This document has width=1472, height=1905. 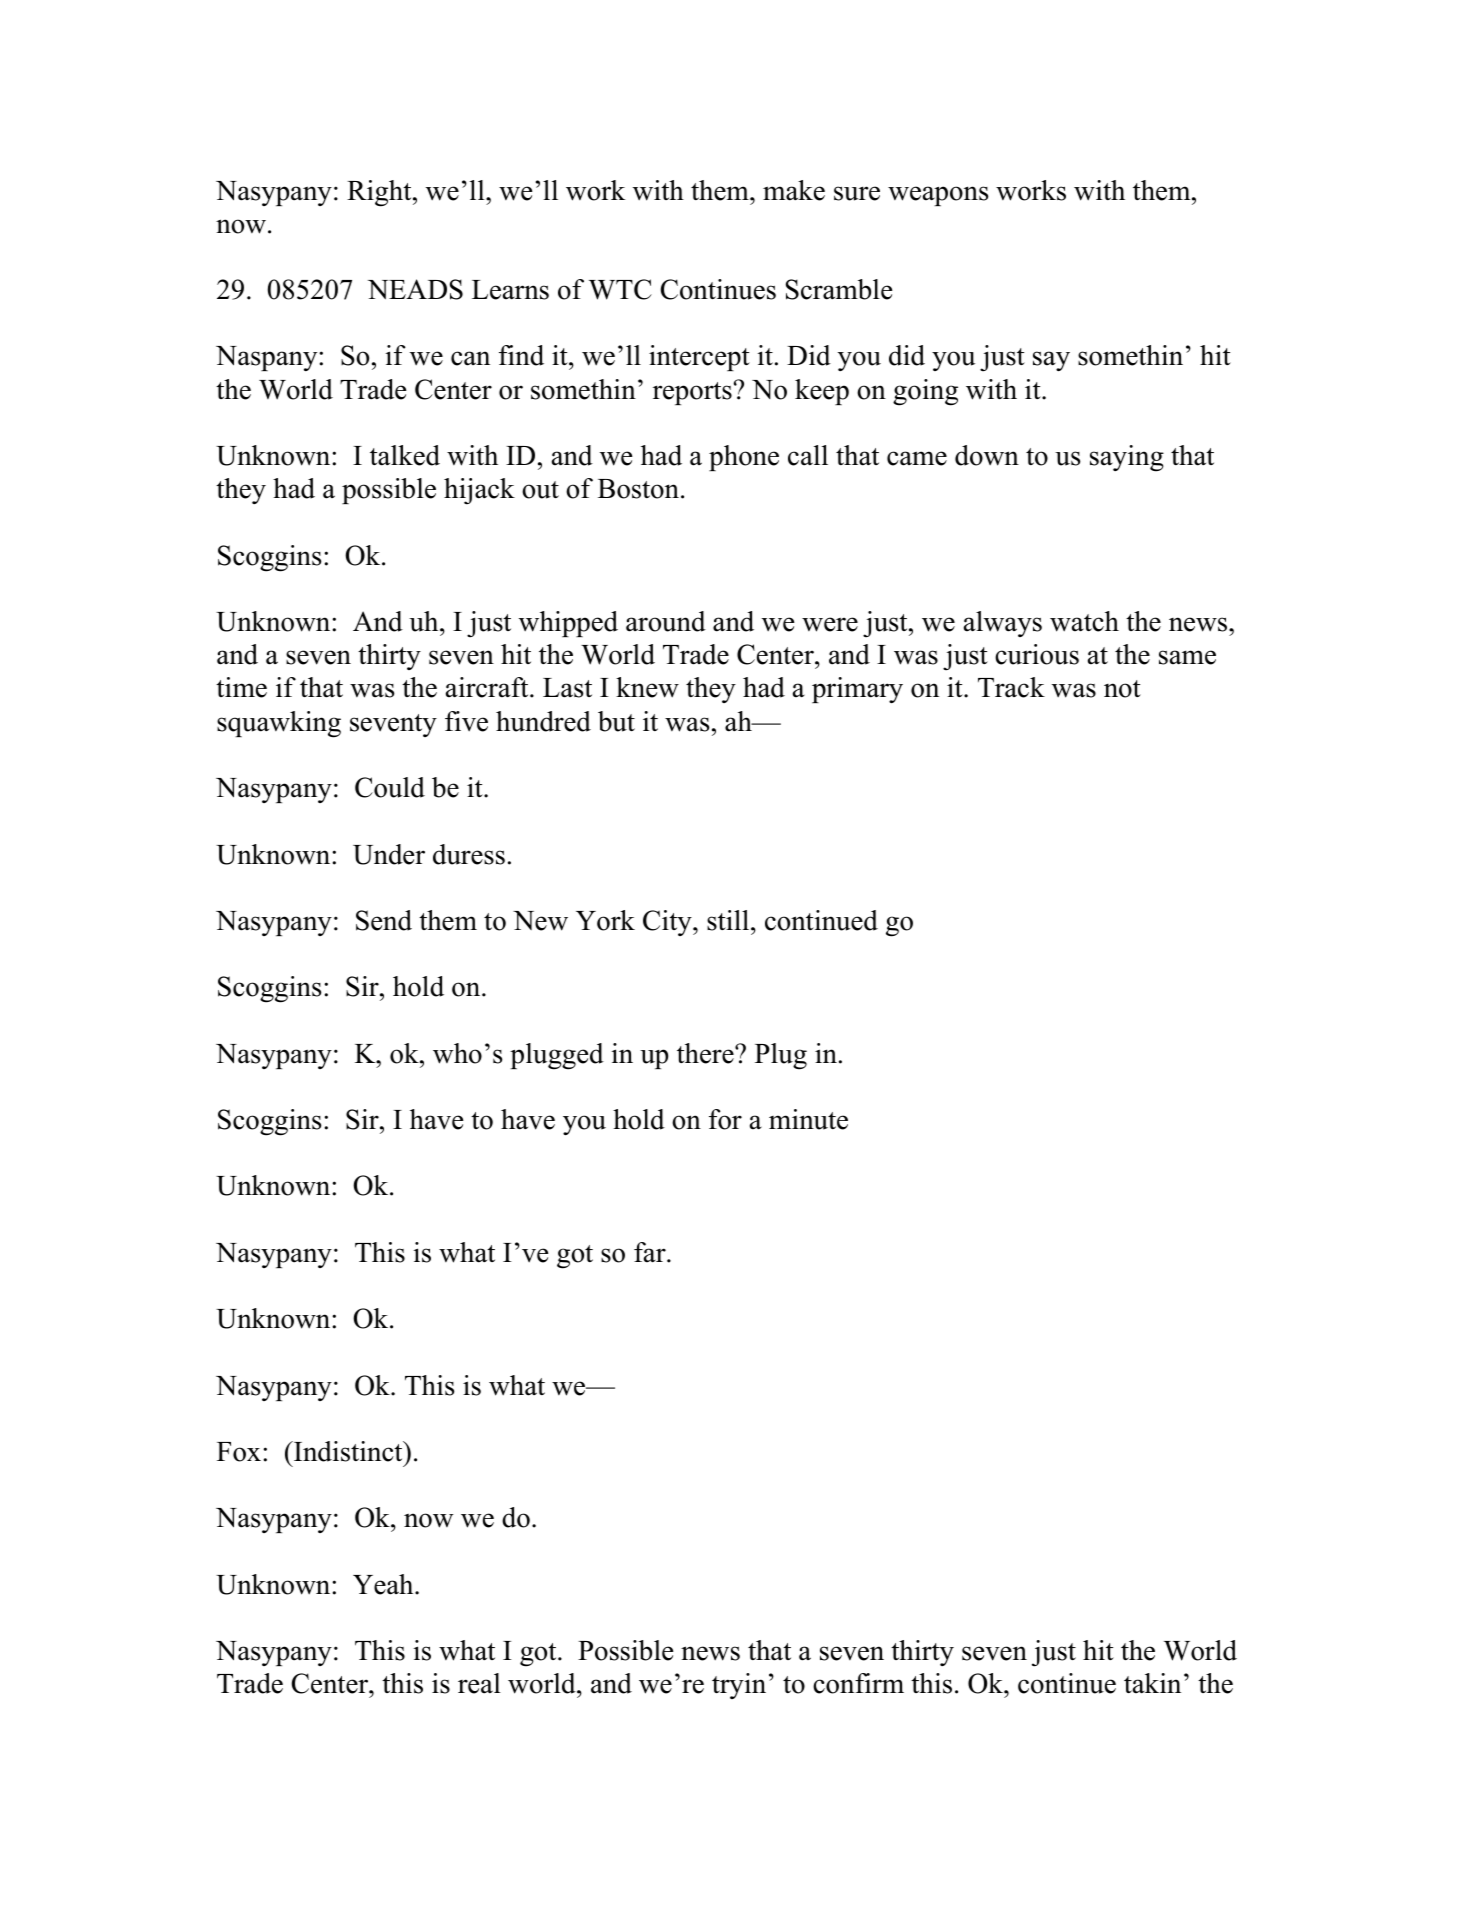 What do you see at coordinates (938, 196) in the document?
I see `weapons` at bounding box center [938, 196].
